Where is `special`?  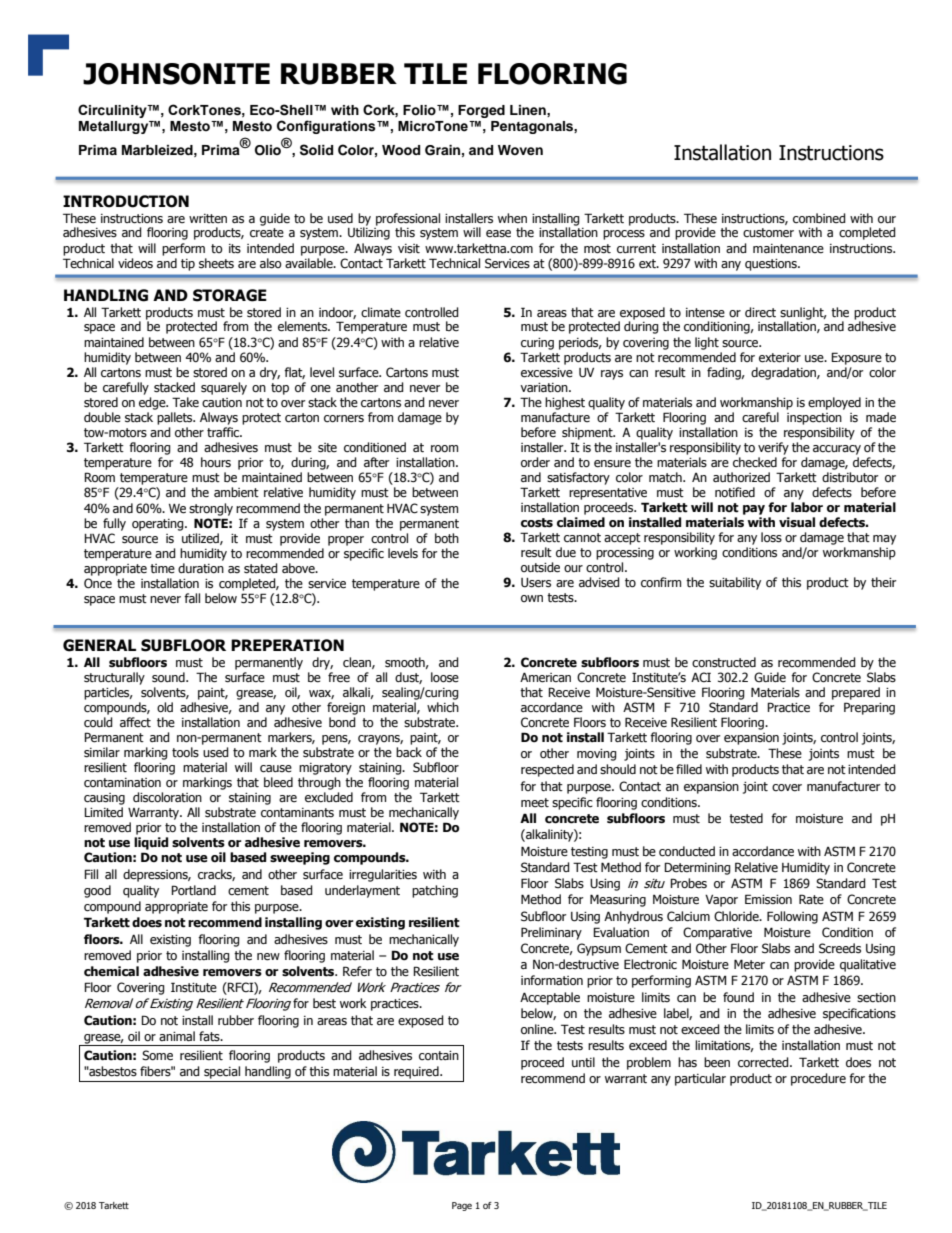 special is located at coordinates (222, 1072).
